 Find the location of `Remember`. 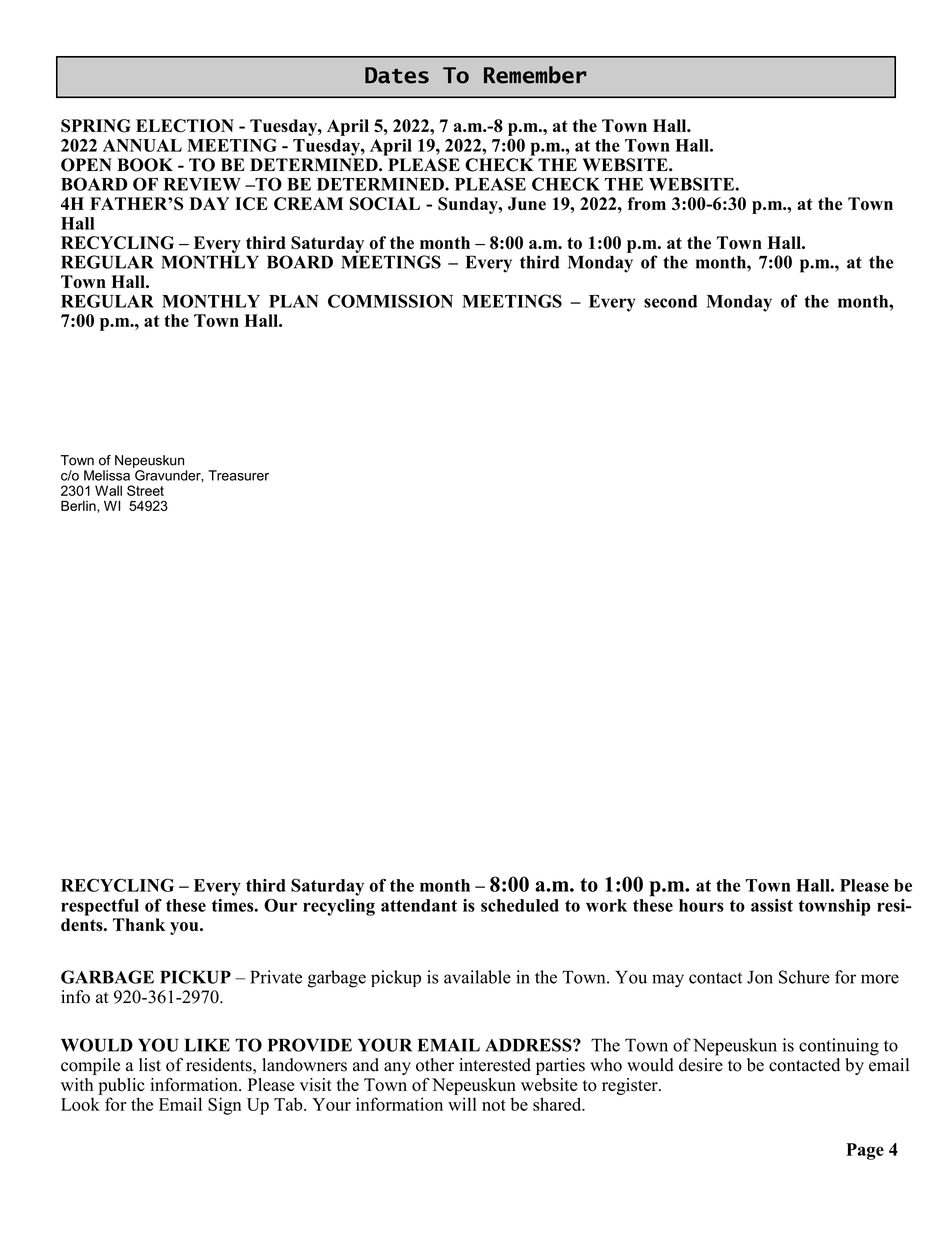

Remember is located at coordinates (535, 75).
